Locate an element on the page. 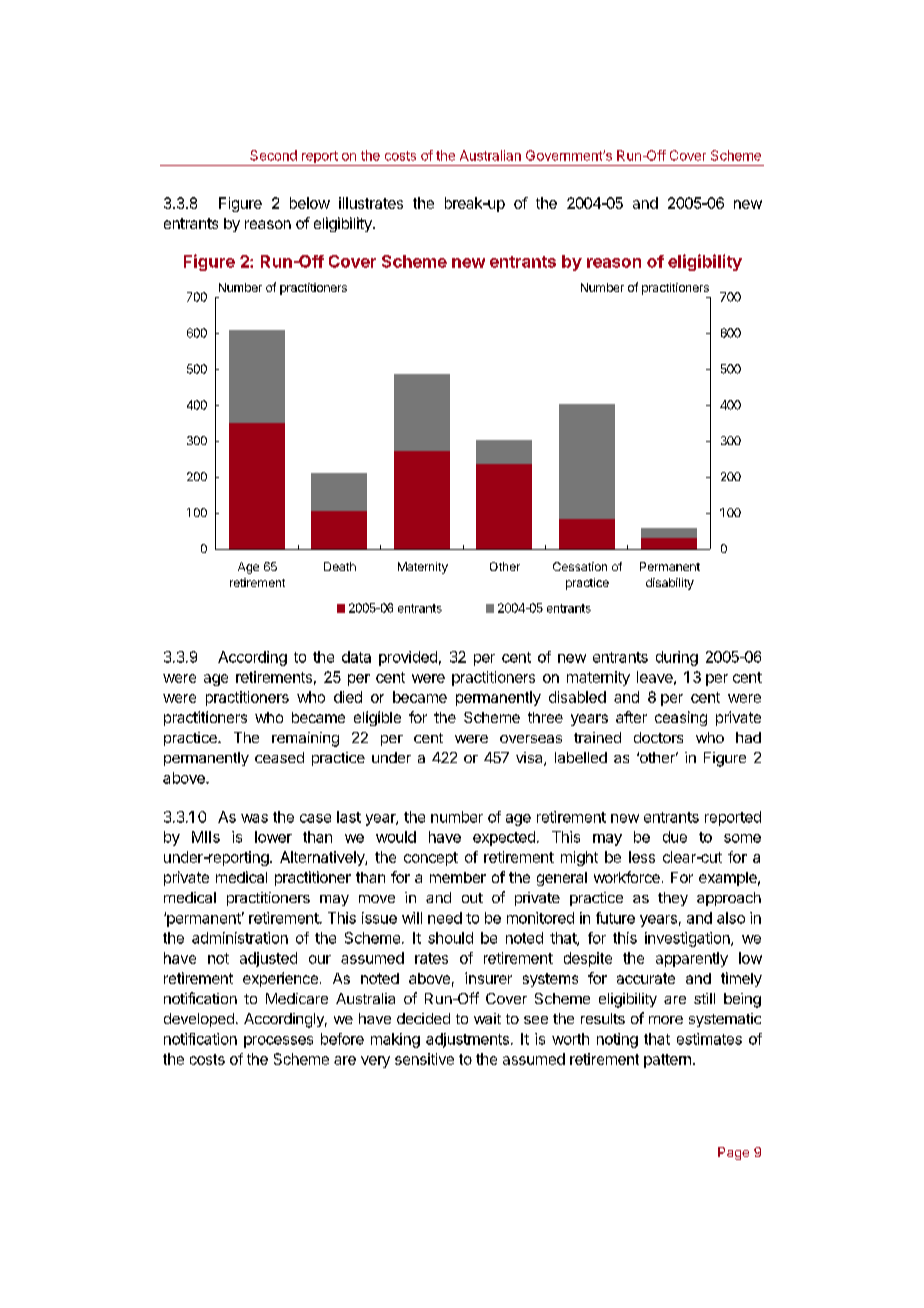 This image has height=1308, width=924. processes is located at coordinates (278, 1042).
